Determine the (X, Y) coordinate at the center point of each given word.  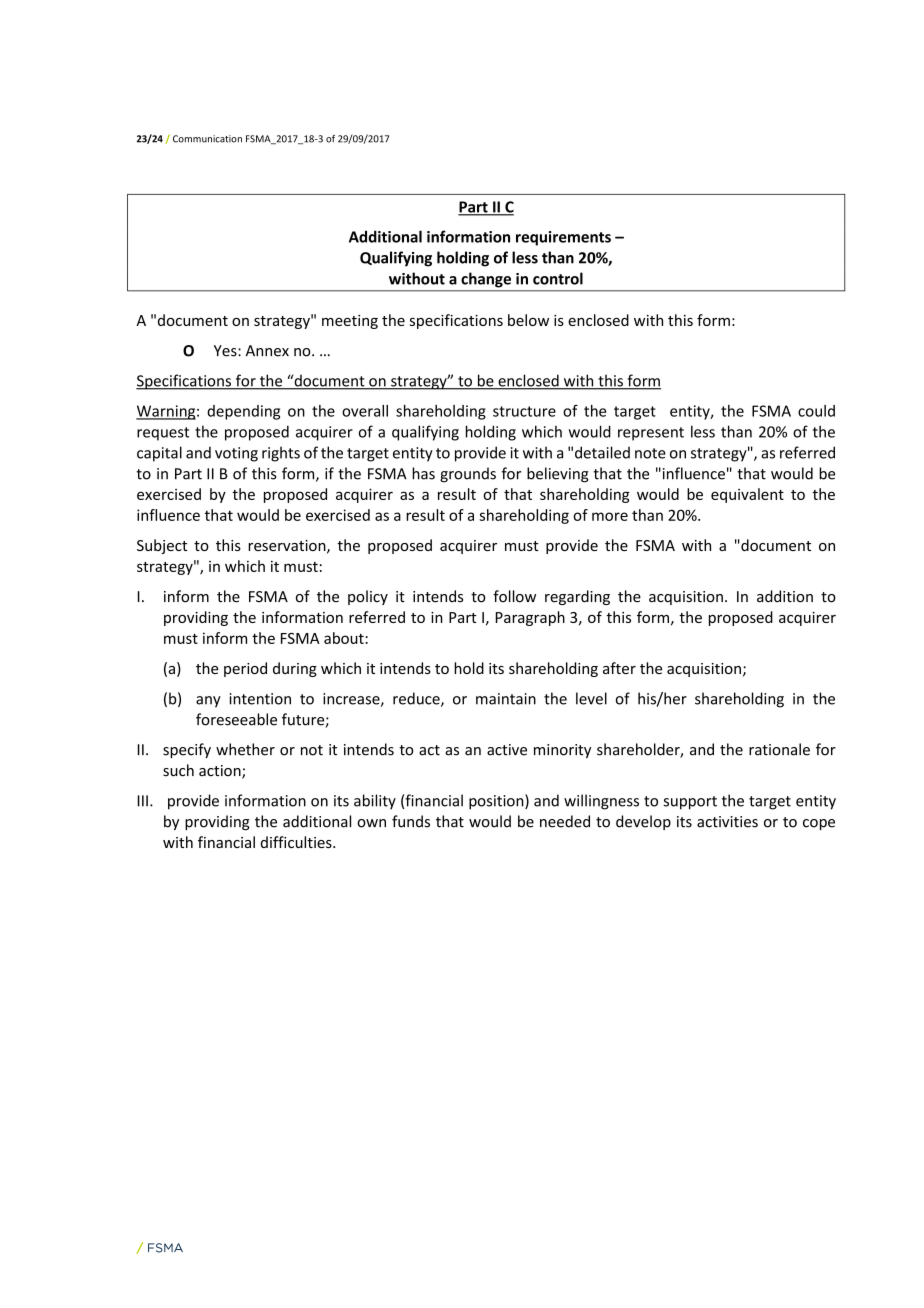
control (558, 278)
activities (727, 822)
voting (236, 454)
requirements (563, 238)
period (245, 669)
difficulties (297, 842)
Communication (207, 139)
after (619, 668)
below (528, 320)
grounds (468, 475)
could (816, 411)
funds (411, 821)
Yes (226, 351)
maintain (506, 699)
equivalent (747, 495)
